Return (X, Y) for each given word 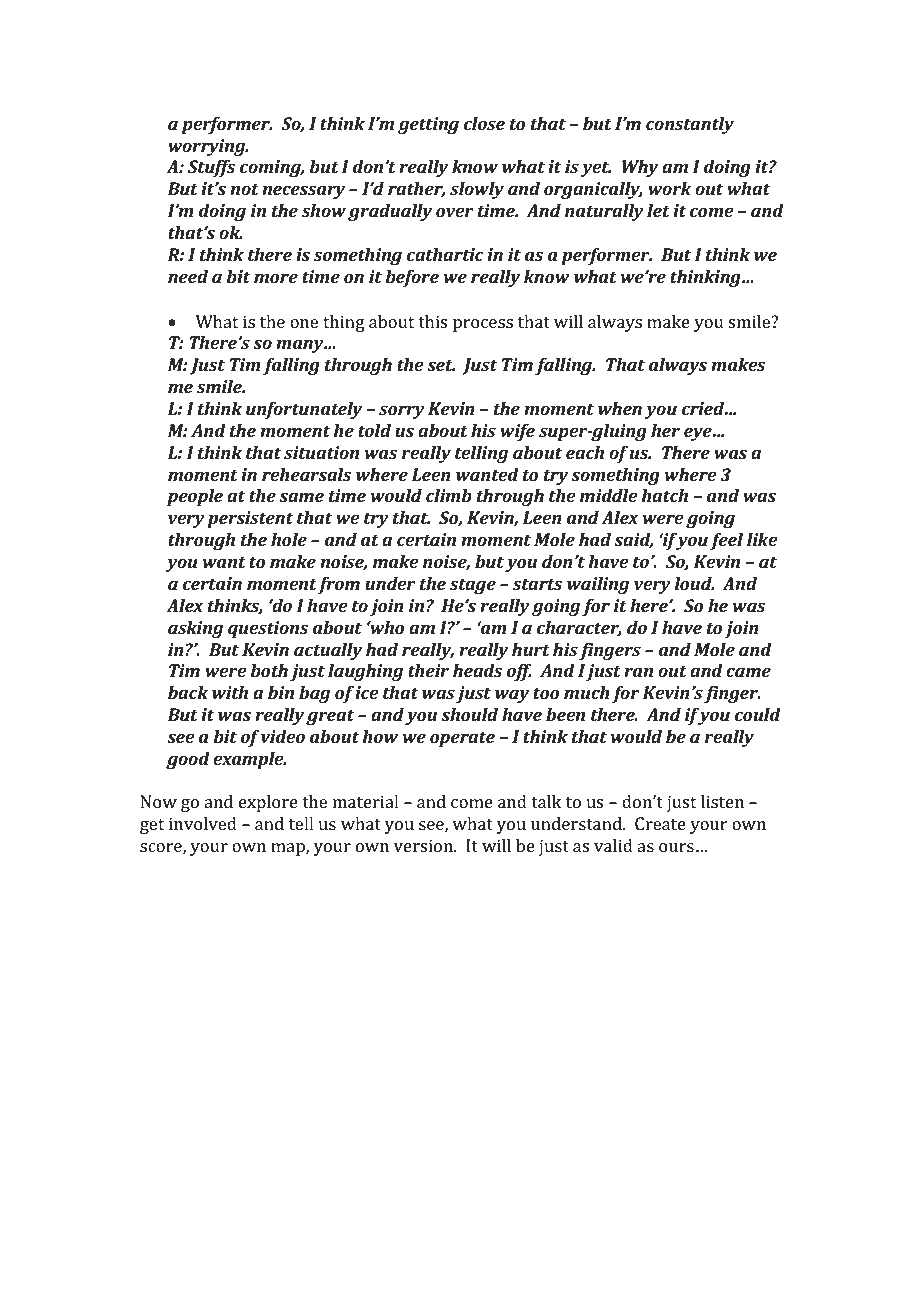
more (276, 278)
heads (478, 670)
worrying (208, 147)
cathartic (445, 254)
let (658, 210)
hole (289, 539)
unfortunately (304, 410)
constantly (690, 125)
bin (281, 692)
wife (517, 432)
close (484, 123)
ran (638, 672)
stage (473, 586)
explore (268, 803)
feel (726, 541)
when (620, 408)
